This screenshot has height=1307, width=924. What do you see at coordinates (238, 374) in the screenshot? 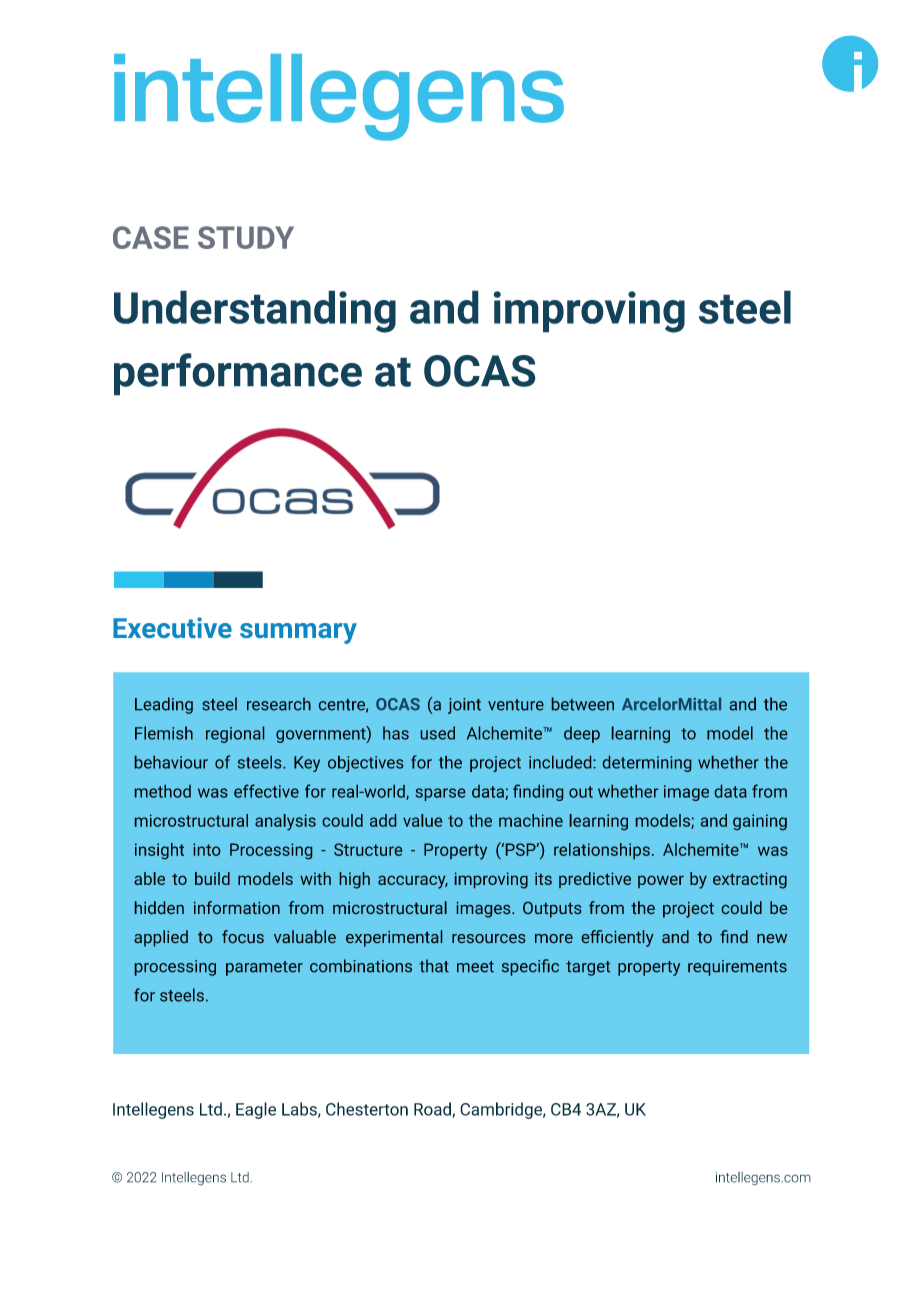
I see `performance` at bounding box center [238, 374].
